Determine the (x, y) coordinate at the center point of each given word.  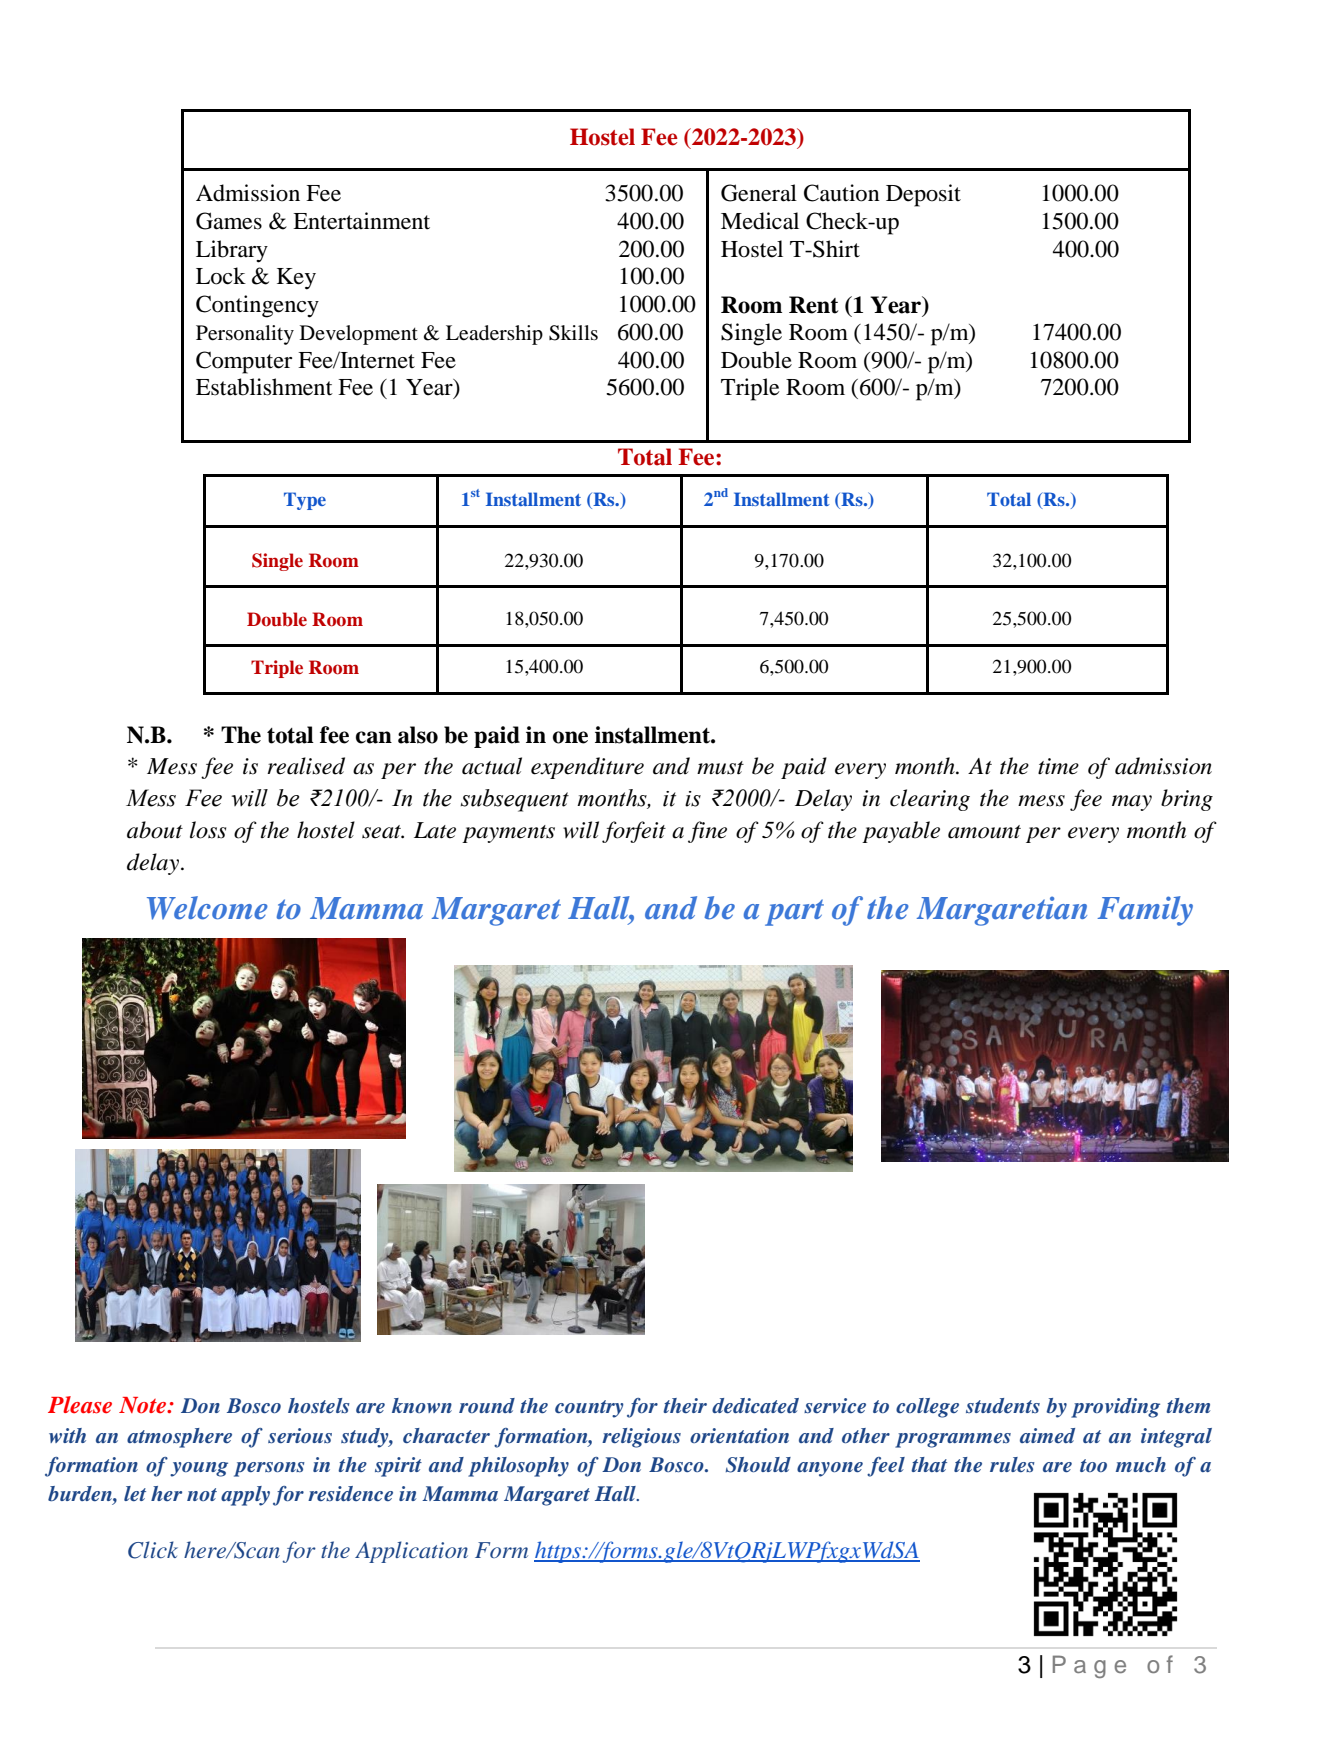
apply (245, 1496)
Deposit (923, 195)
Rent (814, 305)
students (1003, 1406)
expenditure (587, 768)
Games (229, 221)
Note (144, 1405)
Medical (760, 221)
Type (305, 501)
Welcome (207, 908)
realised (306, 766)
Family (1145, 911)
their (685, 1405)
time (1058, 766)
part (794, 912)
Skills (573, 333)
